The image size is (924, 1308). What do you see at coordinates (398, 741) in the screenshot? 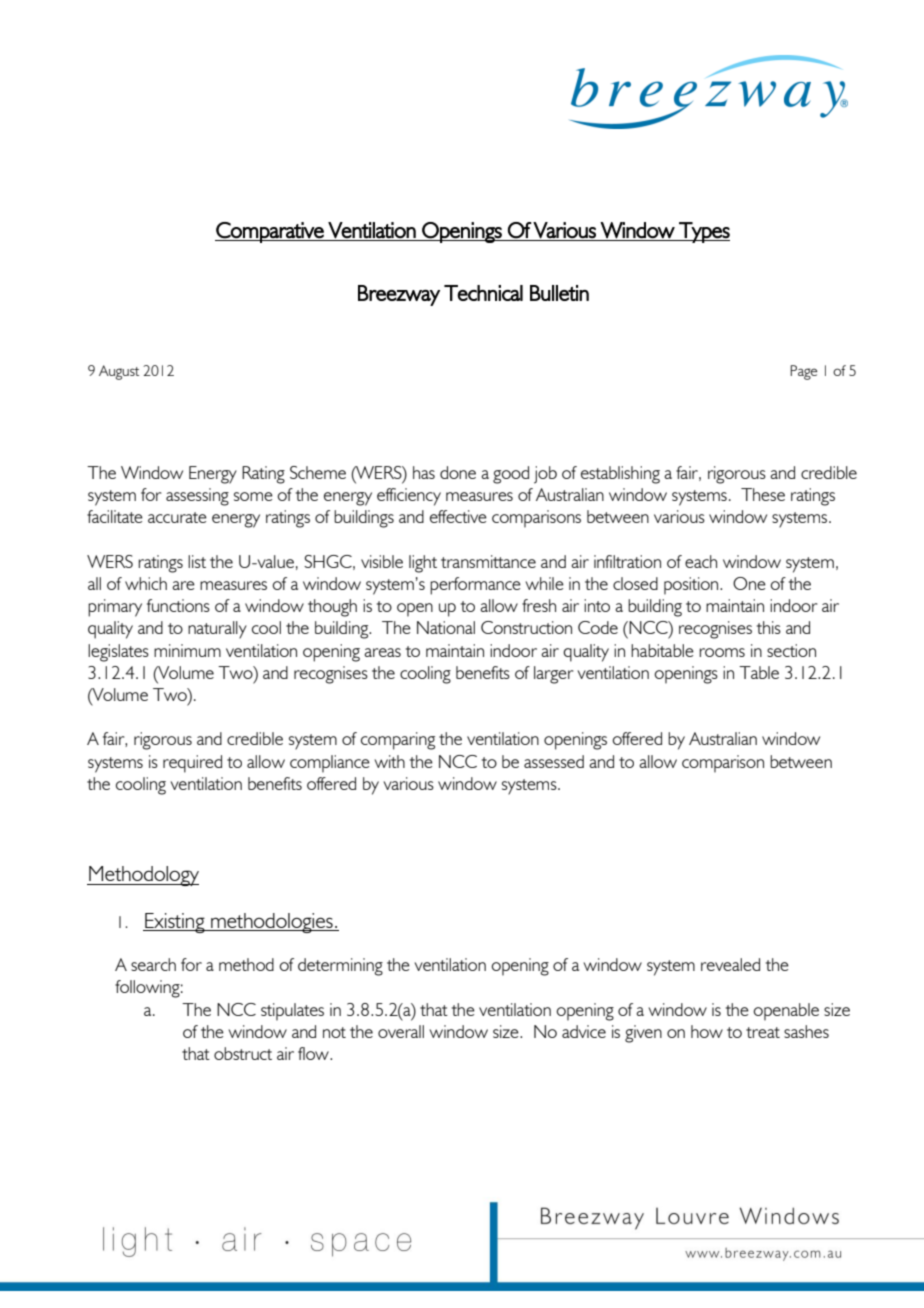
I see `comparing` at bounding box center [398, 741].
